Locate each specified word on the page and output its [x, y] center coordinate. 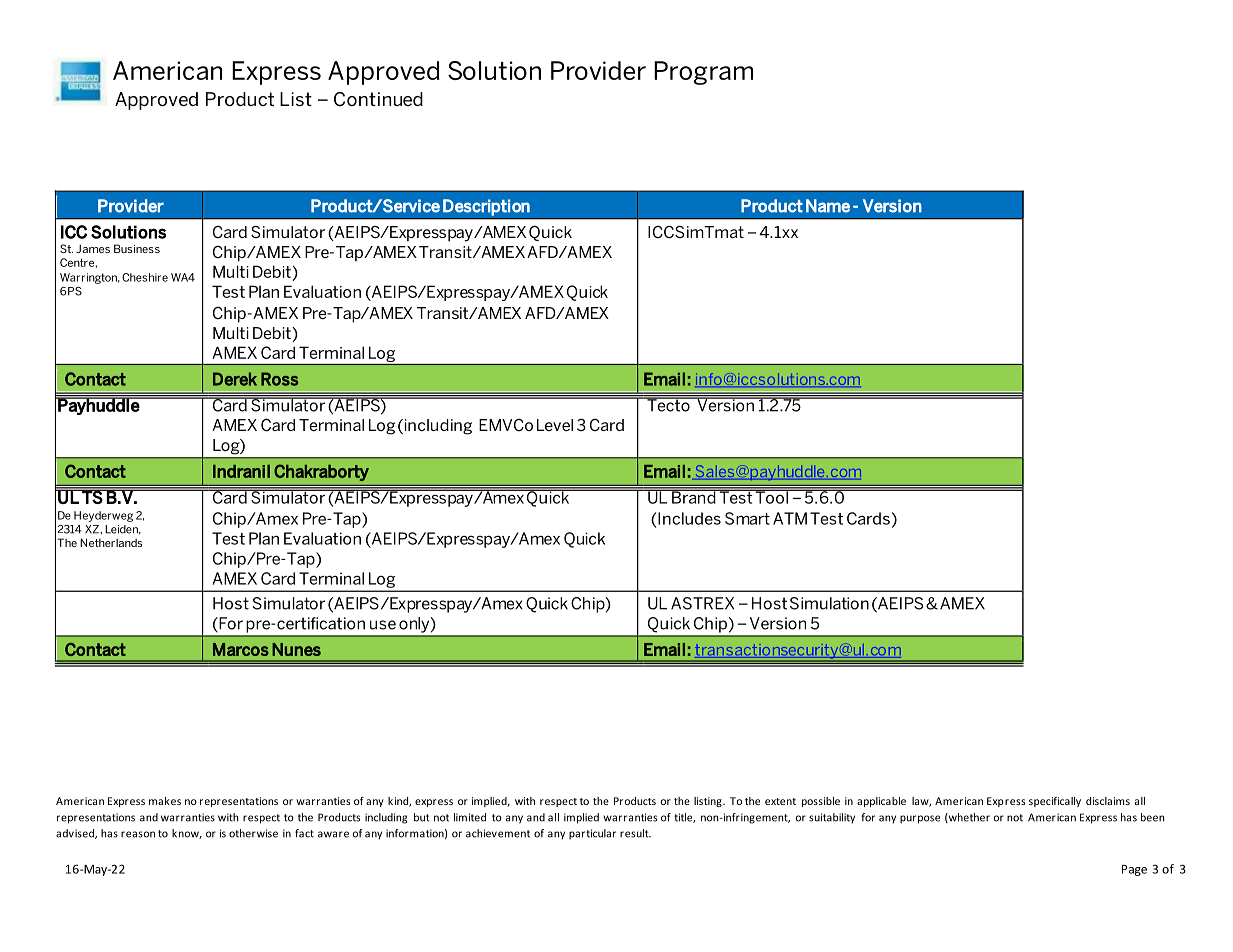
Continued [378, 99]
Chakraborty [321, 472]
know [187, 834]
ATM [790, 518]
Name [828, 206]
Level [555, 425]
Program [703, 73]
